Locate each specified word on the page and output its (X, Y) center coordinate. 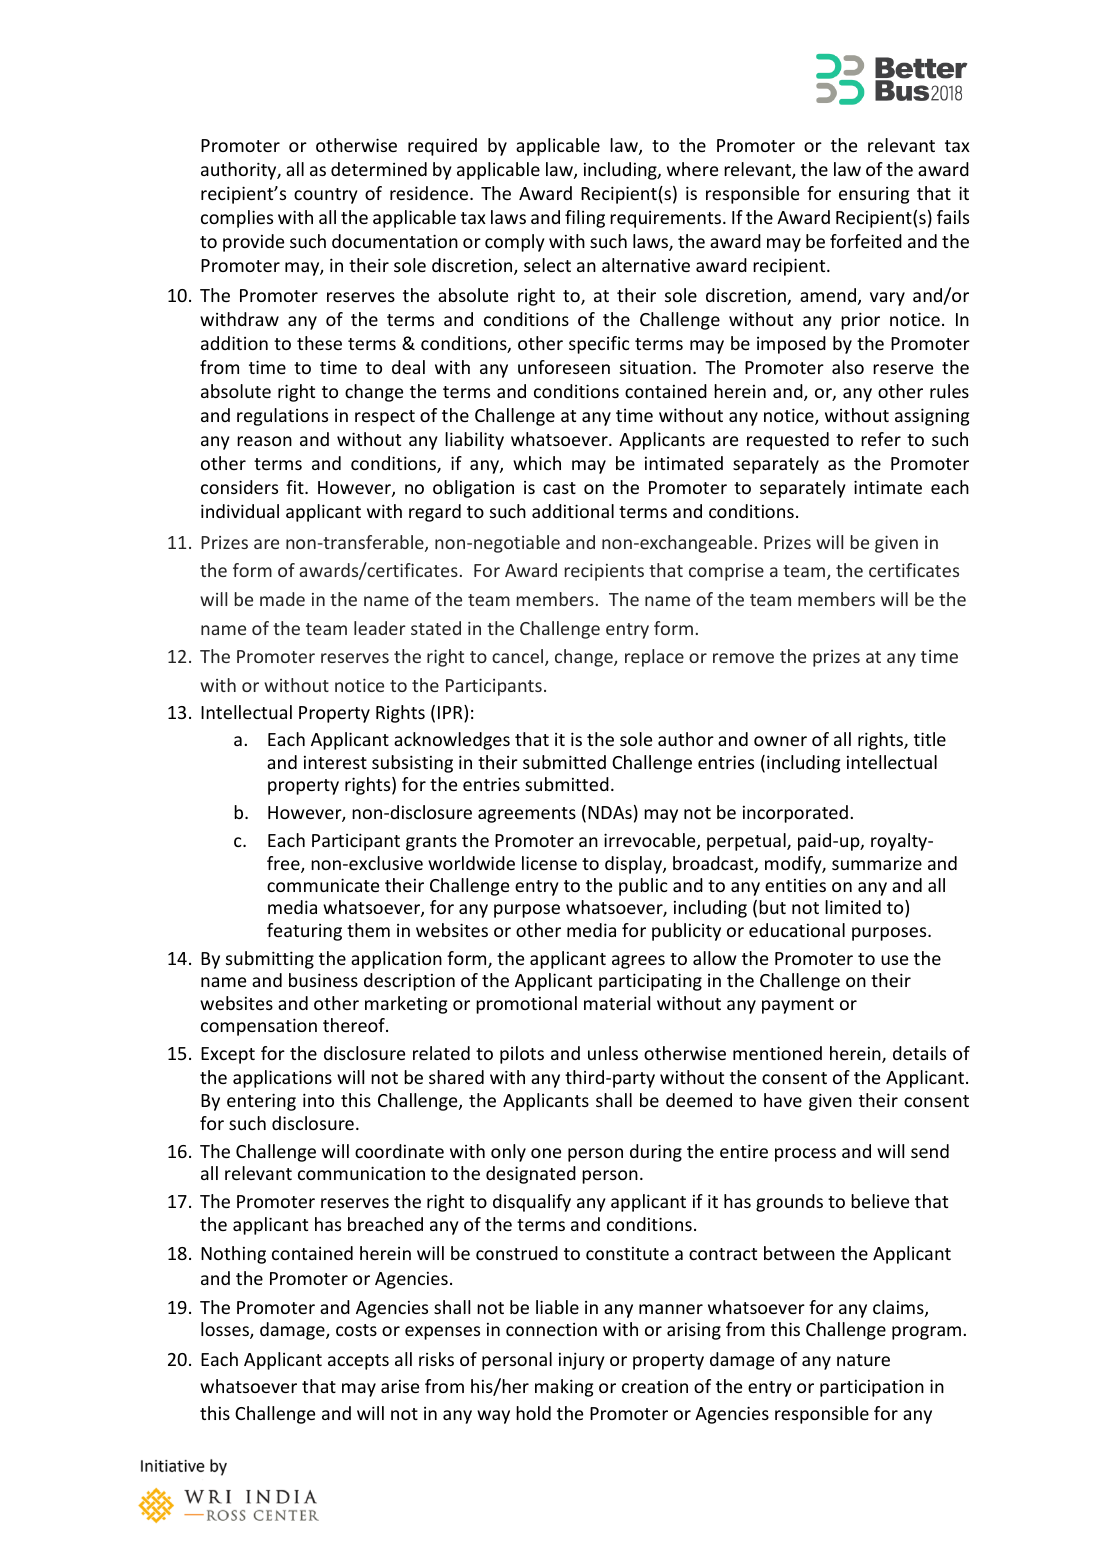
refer (881, 439)
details (919, 1053)
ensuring (874, 195)
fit (296, 487)
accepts (358, 1362)
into (318, 1100)
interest (335, 762)
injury (582, 1361)
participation (872, 1388)
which (537, 463)
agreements (527, 815)
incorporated (795, 814)
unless (613, 1053)
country (326, 196)
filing (585, 219)
